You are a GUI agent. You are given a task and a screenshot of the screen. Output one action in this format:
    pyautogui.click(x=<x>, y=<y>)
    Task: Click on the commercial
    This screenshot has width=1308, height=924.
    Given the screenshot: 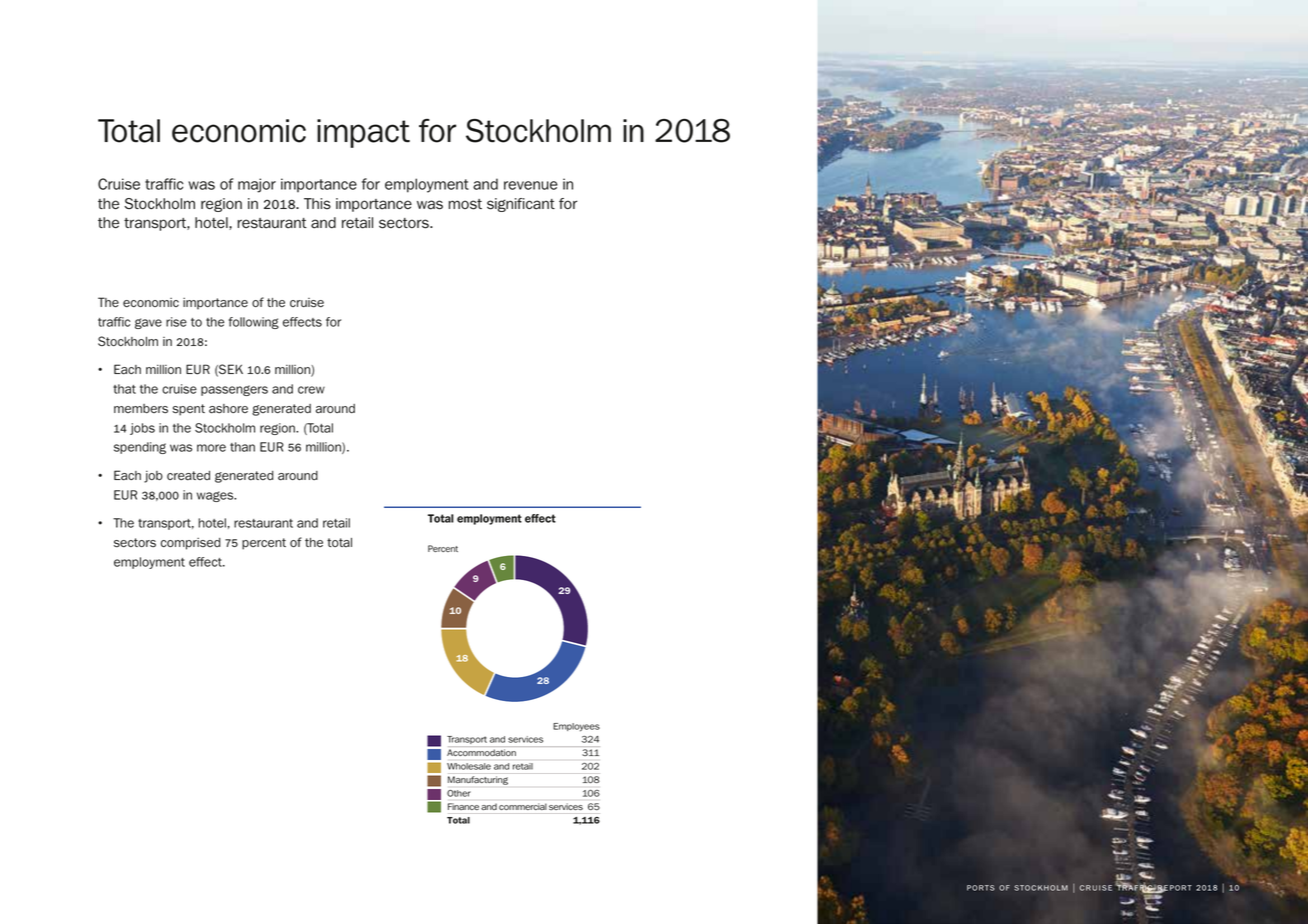 What is the action you would take?
    pyautogui.click(x=522, y=807)
